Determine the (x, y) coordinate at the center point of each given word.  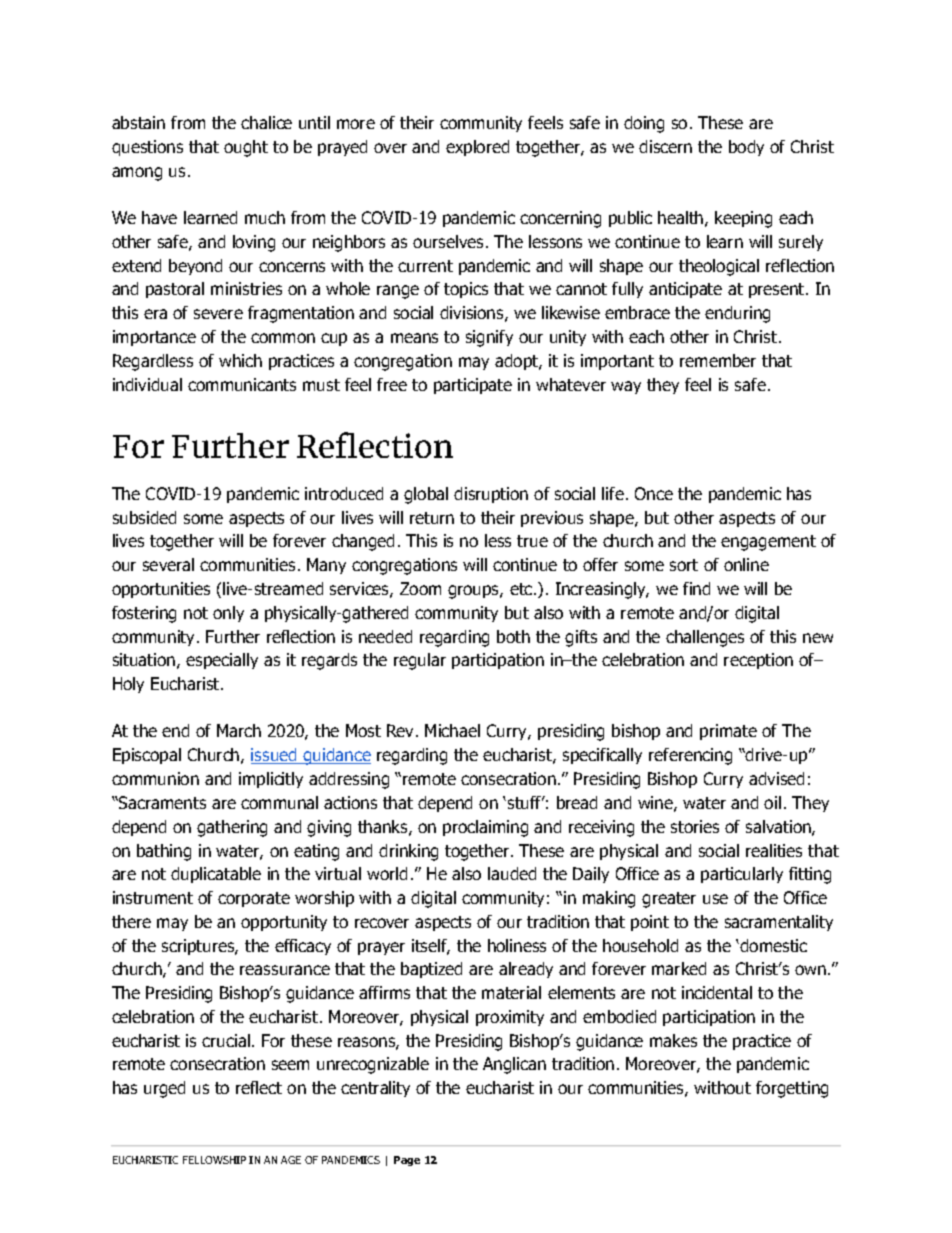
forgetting (792, 1089)
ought (246, 148)
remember (718, 360)
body (746, 148)
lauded (512, 873)
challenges (705, 638)
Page (407, 1161)
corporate (254, 899)
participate (473, 386)
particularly (742, 875)
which (240, 360)
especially (222, 661)
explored (477, 148)
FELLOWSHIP (214, 1160)
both (513, 636)
